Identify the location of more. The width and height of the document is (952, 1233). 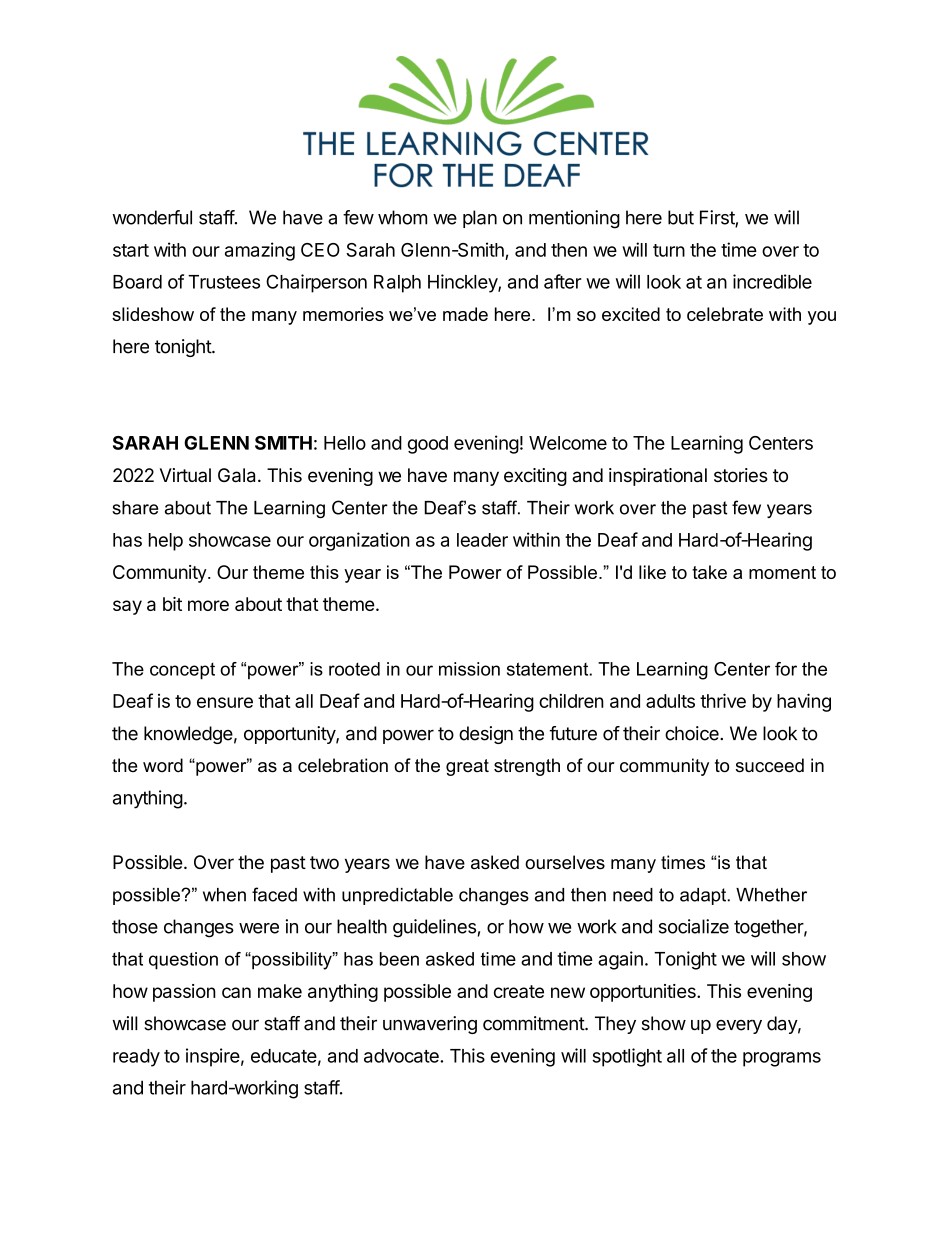
(208, 605).
